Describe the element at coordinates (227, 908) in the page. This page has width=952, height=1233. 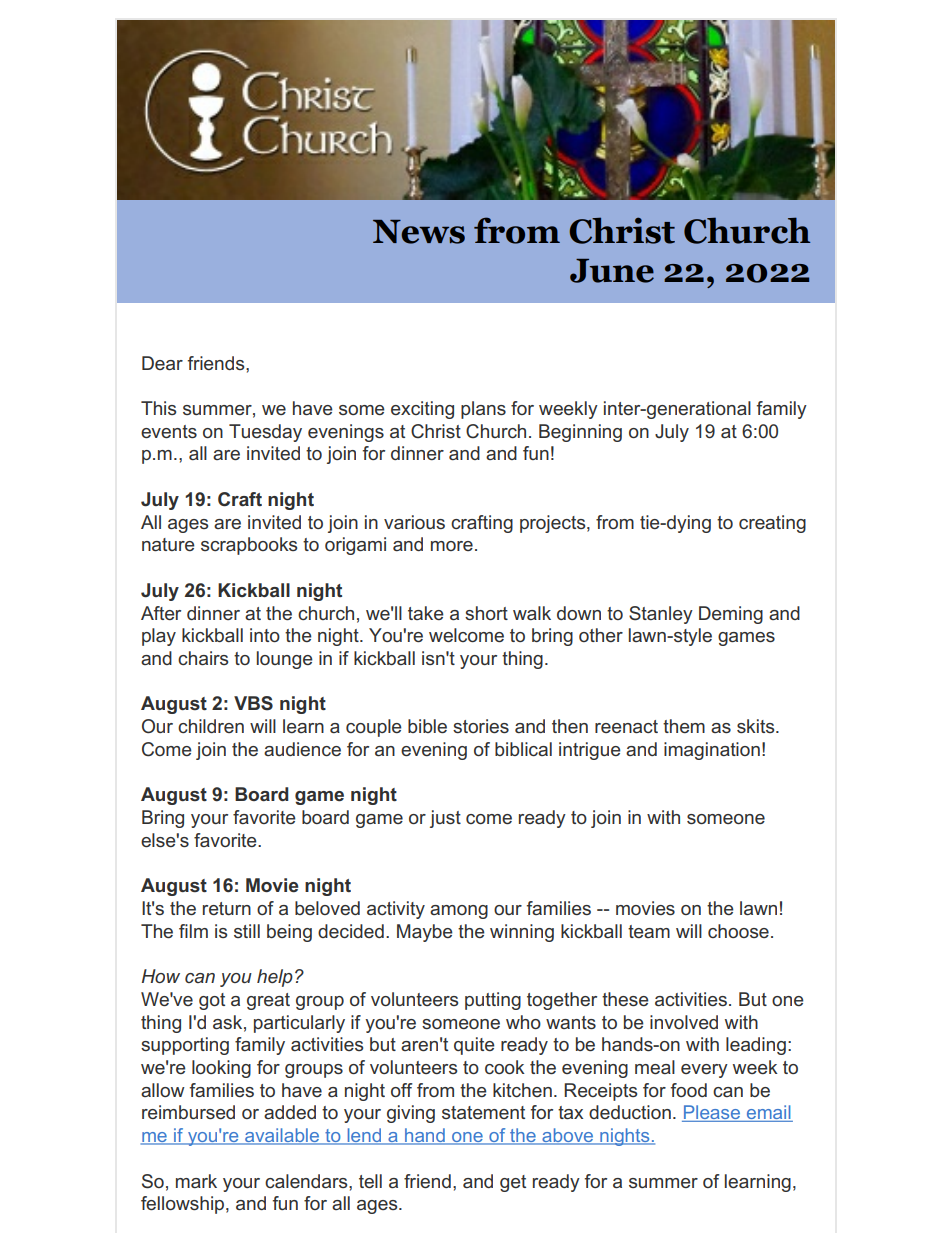
I see `return` at that location.
